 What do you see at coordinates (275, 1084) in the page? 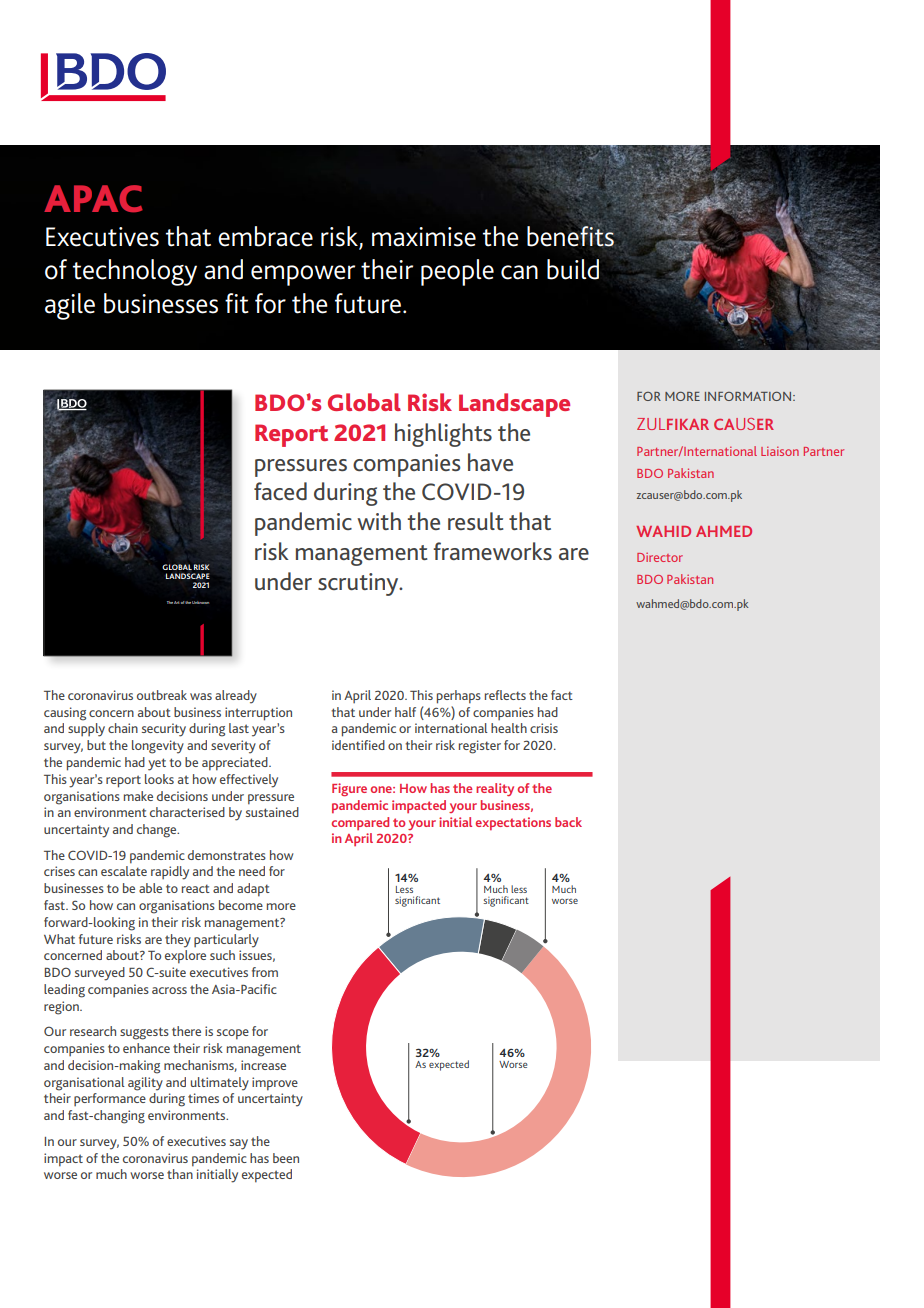
I see `improve` at bounding box center [275, 1084].
